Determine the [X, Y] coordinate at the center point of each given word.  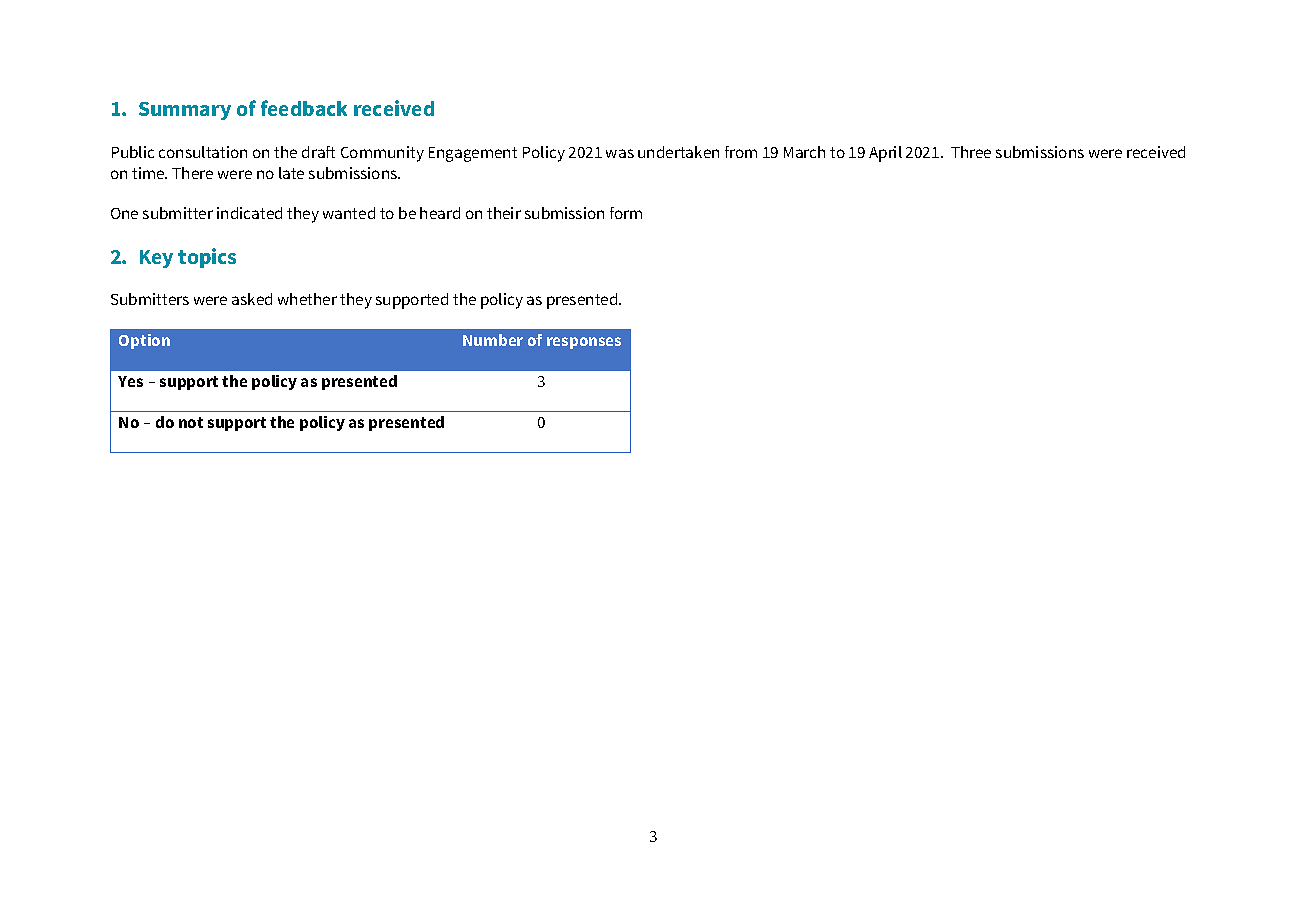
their [504, 213]
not [191, 422]
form [626, 213]
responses [584, 343]
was [620, 153]
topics [207, 258]
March [804, 152]
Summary [185, 111]
